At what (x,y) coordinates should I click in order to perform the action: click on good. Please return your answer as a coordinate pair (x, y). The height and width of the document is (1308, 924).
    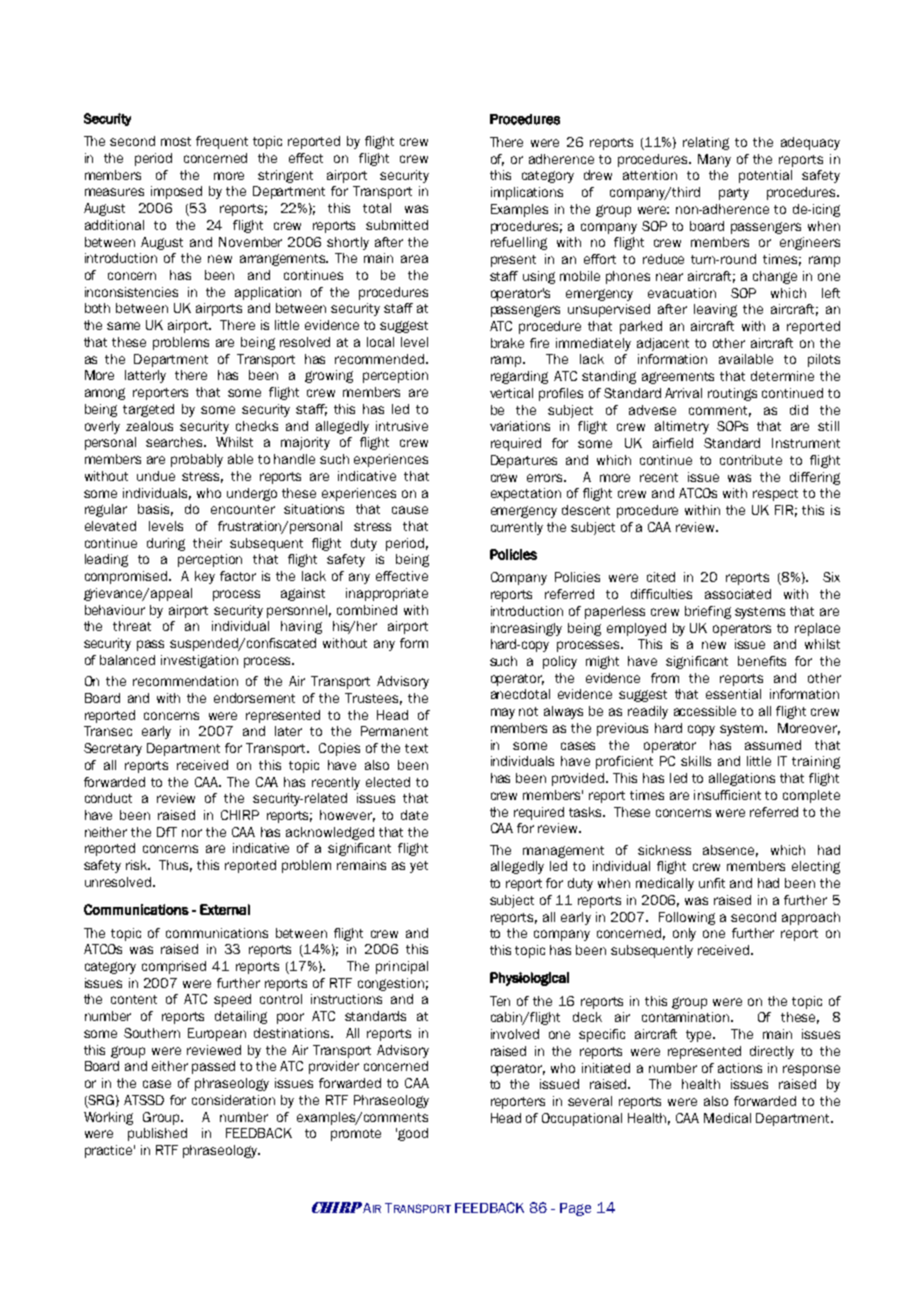
    Looking at the image, I should click on (413, 1134).
